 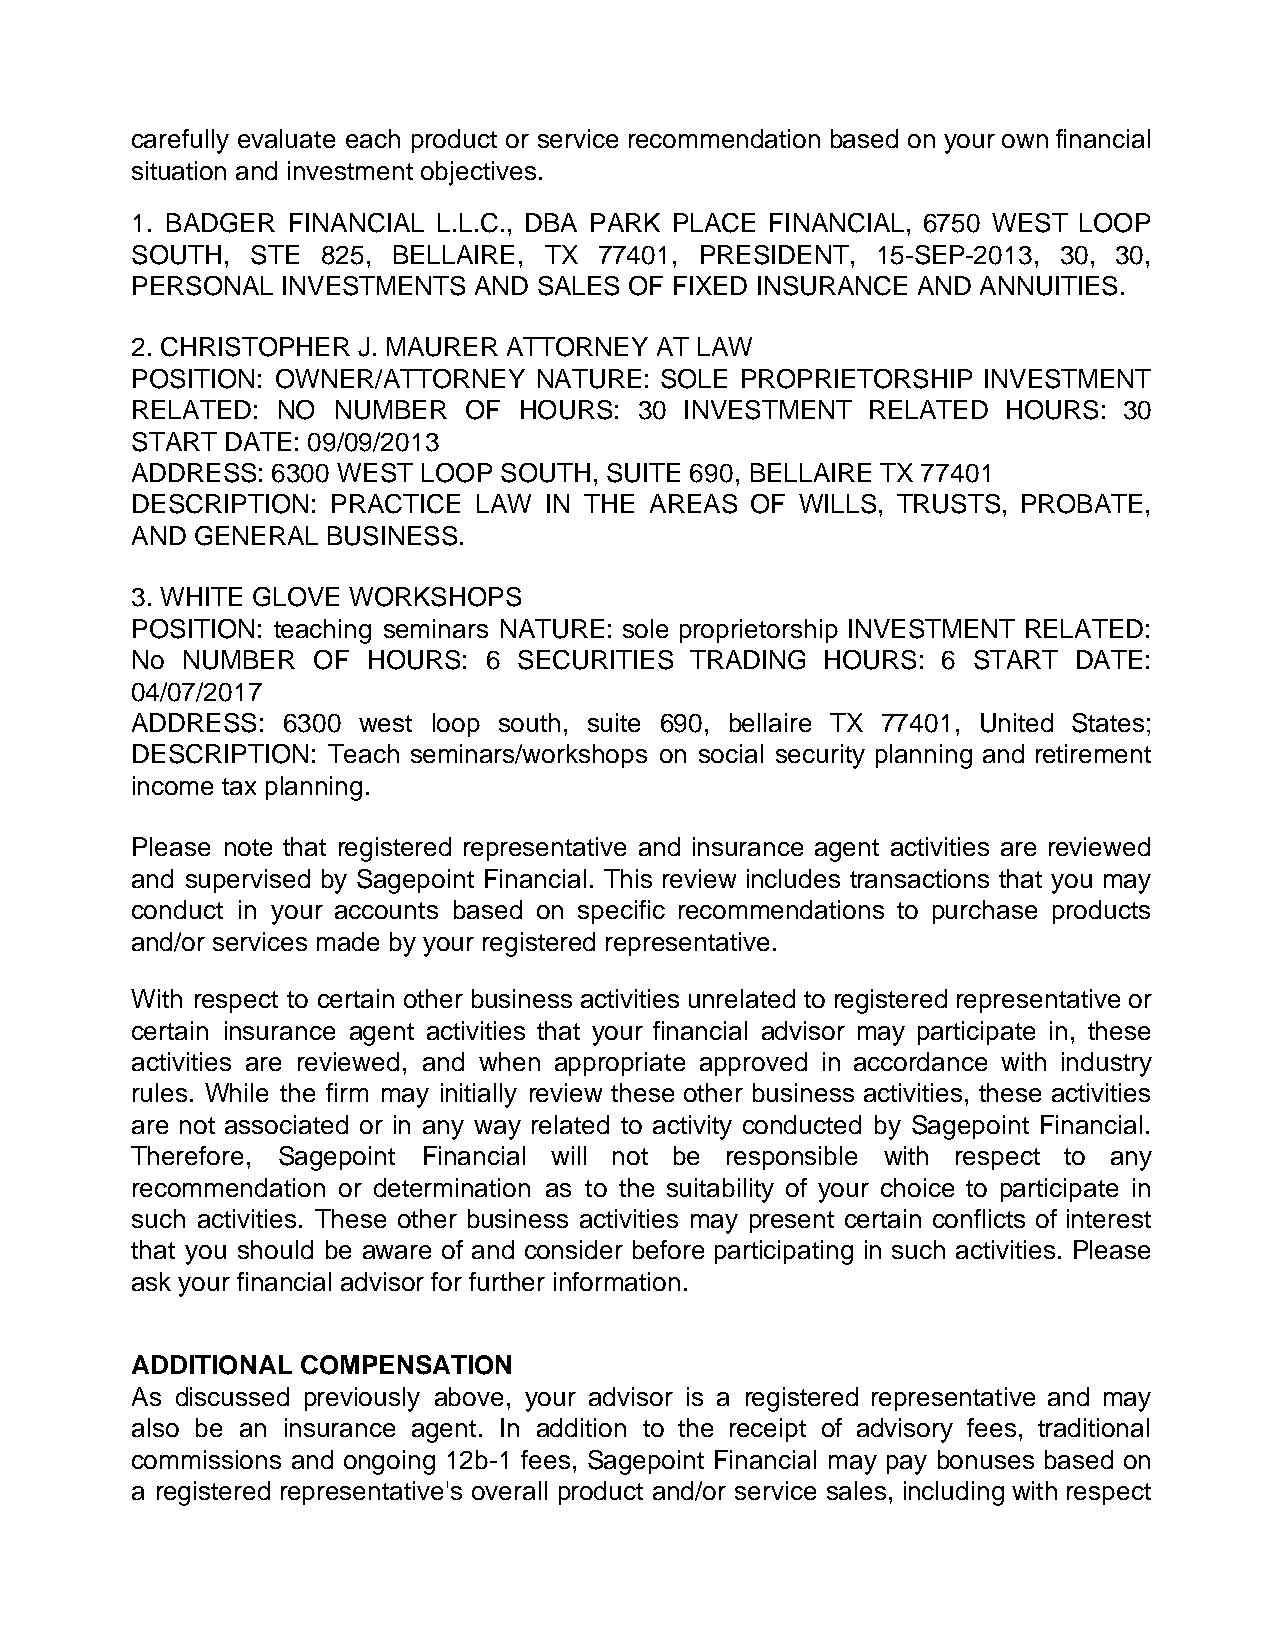 What do you see at coordinates (948, 504) in the page?
I see `TRUSTS` at bounding box center [948, 504].
